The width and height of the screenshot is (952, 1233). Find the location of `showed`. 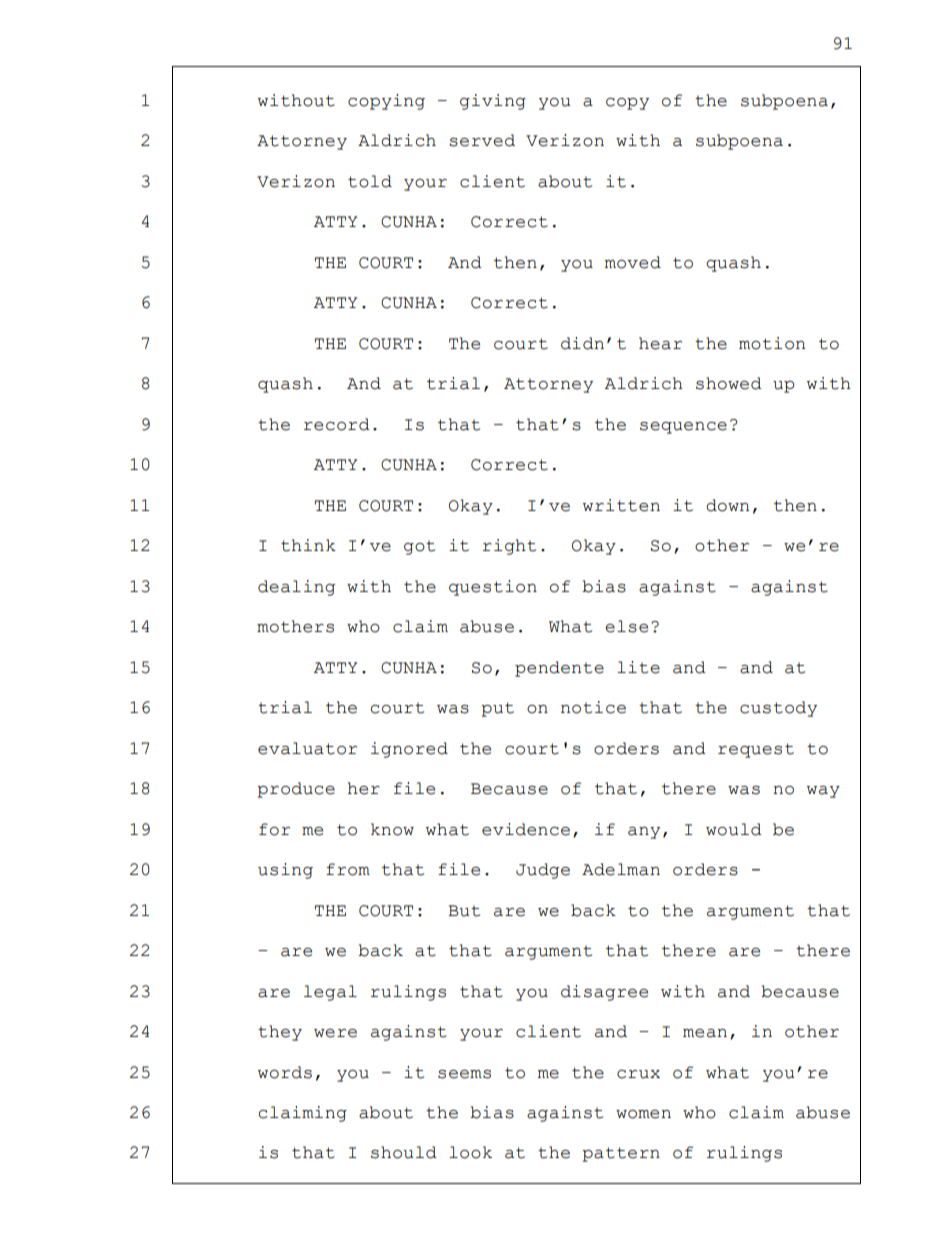

showed is located at coordinates (729, 383).
